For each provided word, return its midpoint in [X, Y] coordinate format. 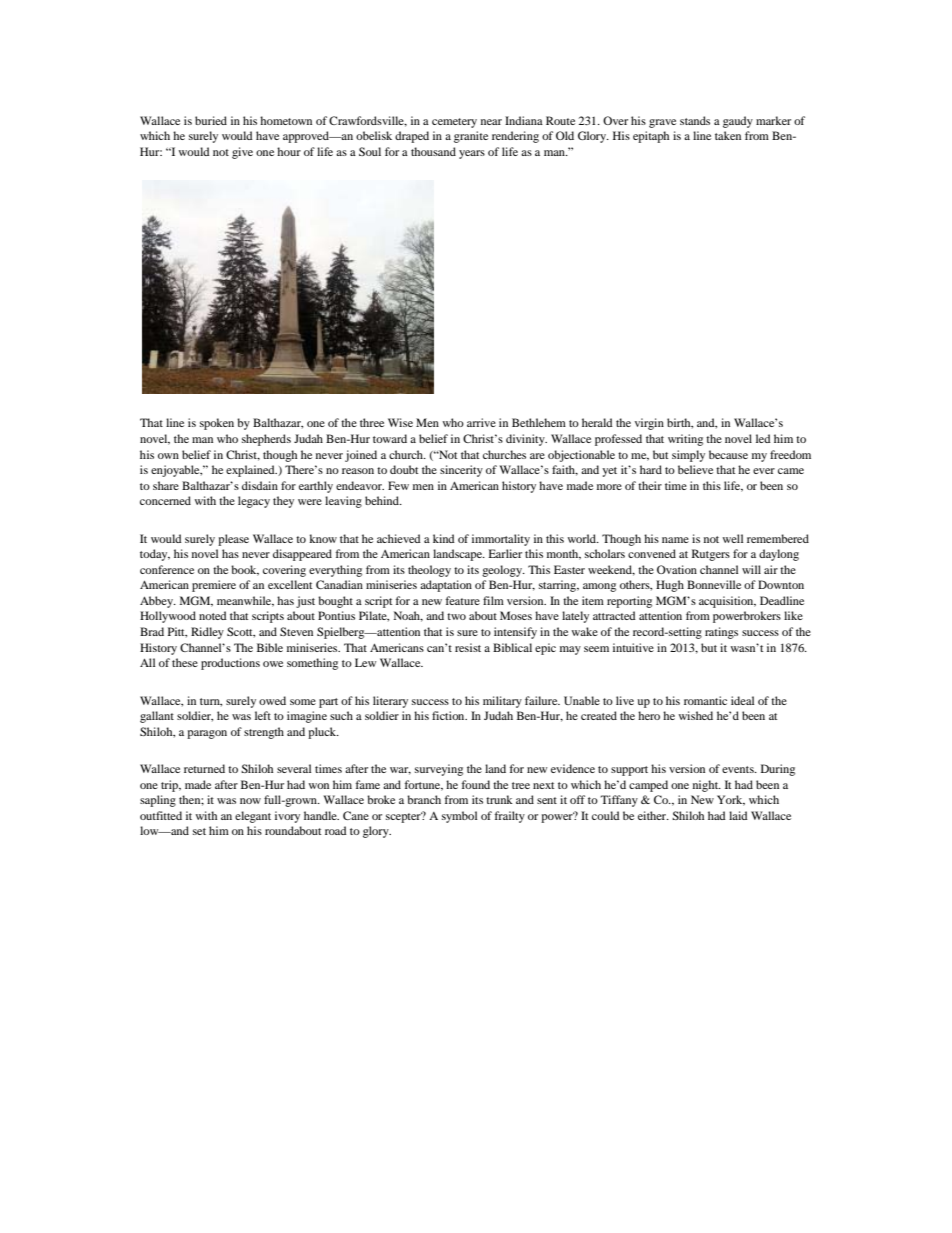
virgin [649, 424]
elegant [253, 817]
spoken [217, 424]
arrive [481, 422]
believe [695, 469]
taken [728, 135]
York [731, 800]
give [242, 153]
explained [251, 471]
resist [468, 647]
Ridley [207, 633]
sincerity [461, 471]
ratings [721, 633]
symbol [459, 817]
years [472, 154]
